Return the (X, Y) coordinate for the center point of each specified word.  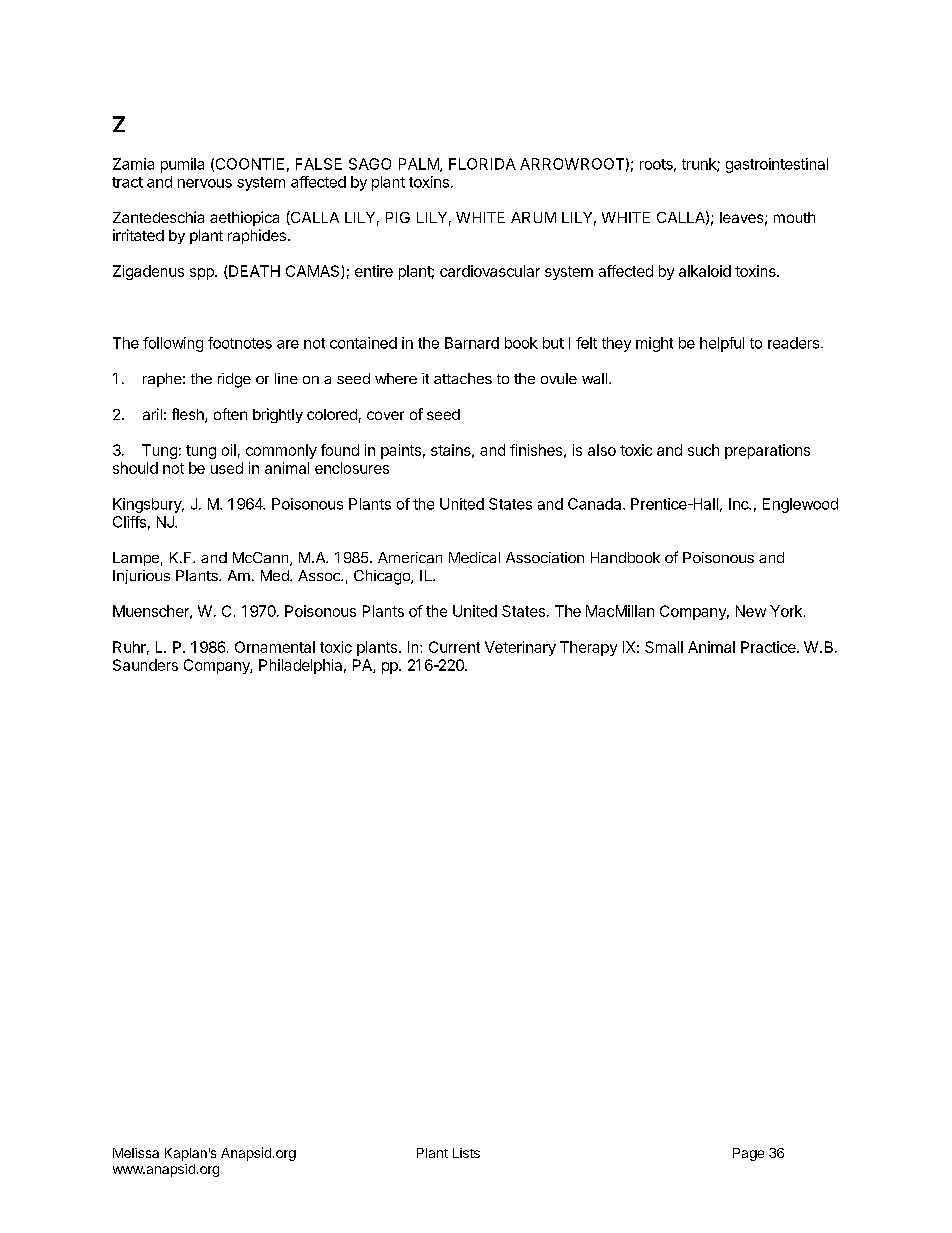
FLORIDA (482, 164)
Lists (466, 1153)
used (227, 468)
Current (454, 647)
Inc (740, 504)
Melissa (136, 1153)
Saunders (145, 665)
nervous (205, 183)
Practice (769, 647)
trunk (700, 165)
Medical (474, 557)
